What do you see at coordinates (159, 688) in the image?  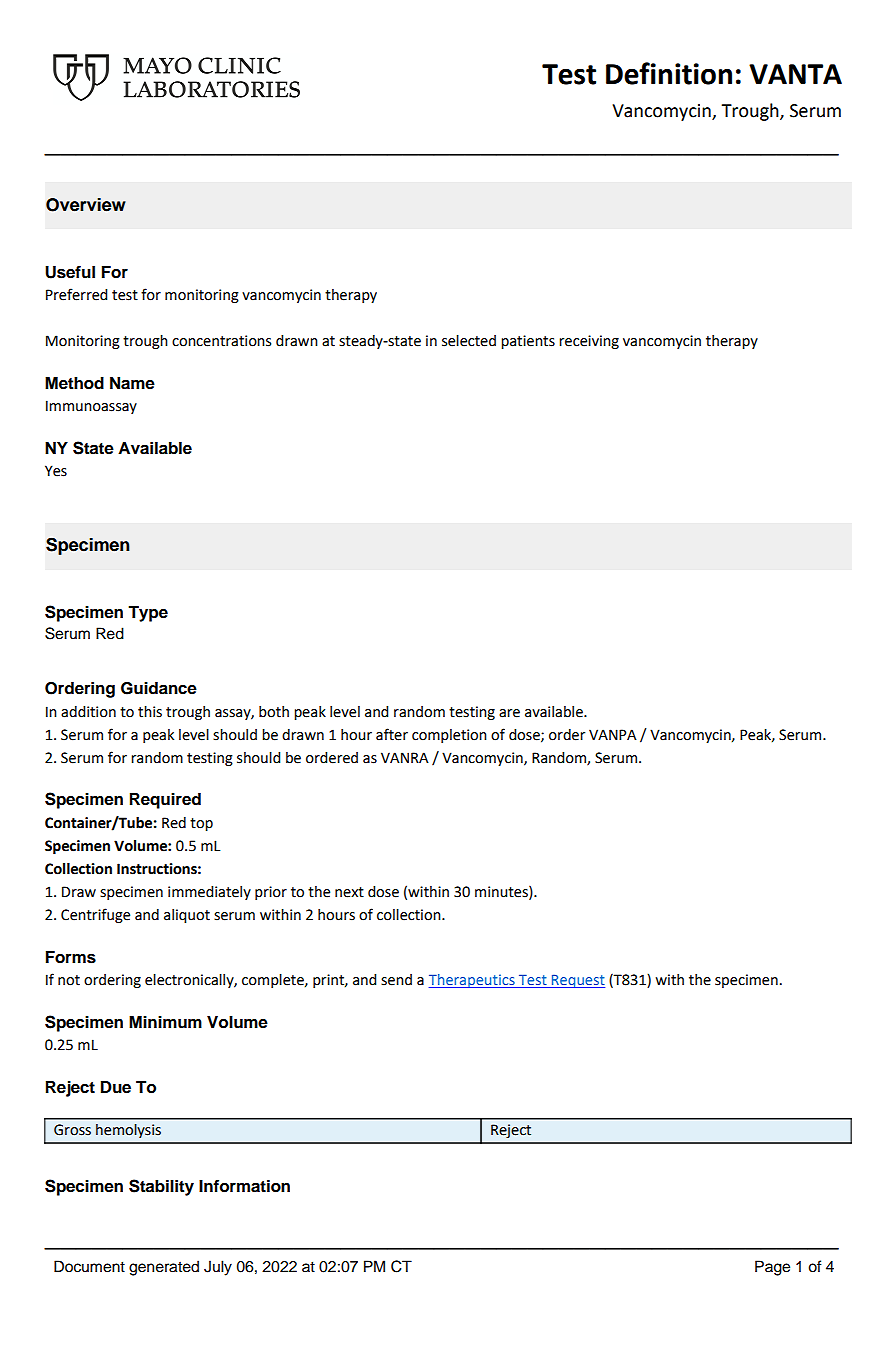 I see `Guidance` at bounding box center [159, 688].
